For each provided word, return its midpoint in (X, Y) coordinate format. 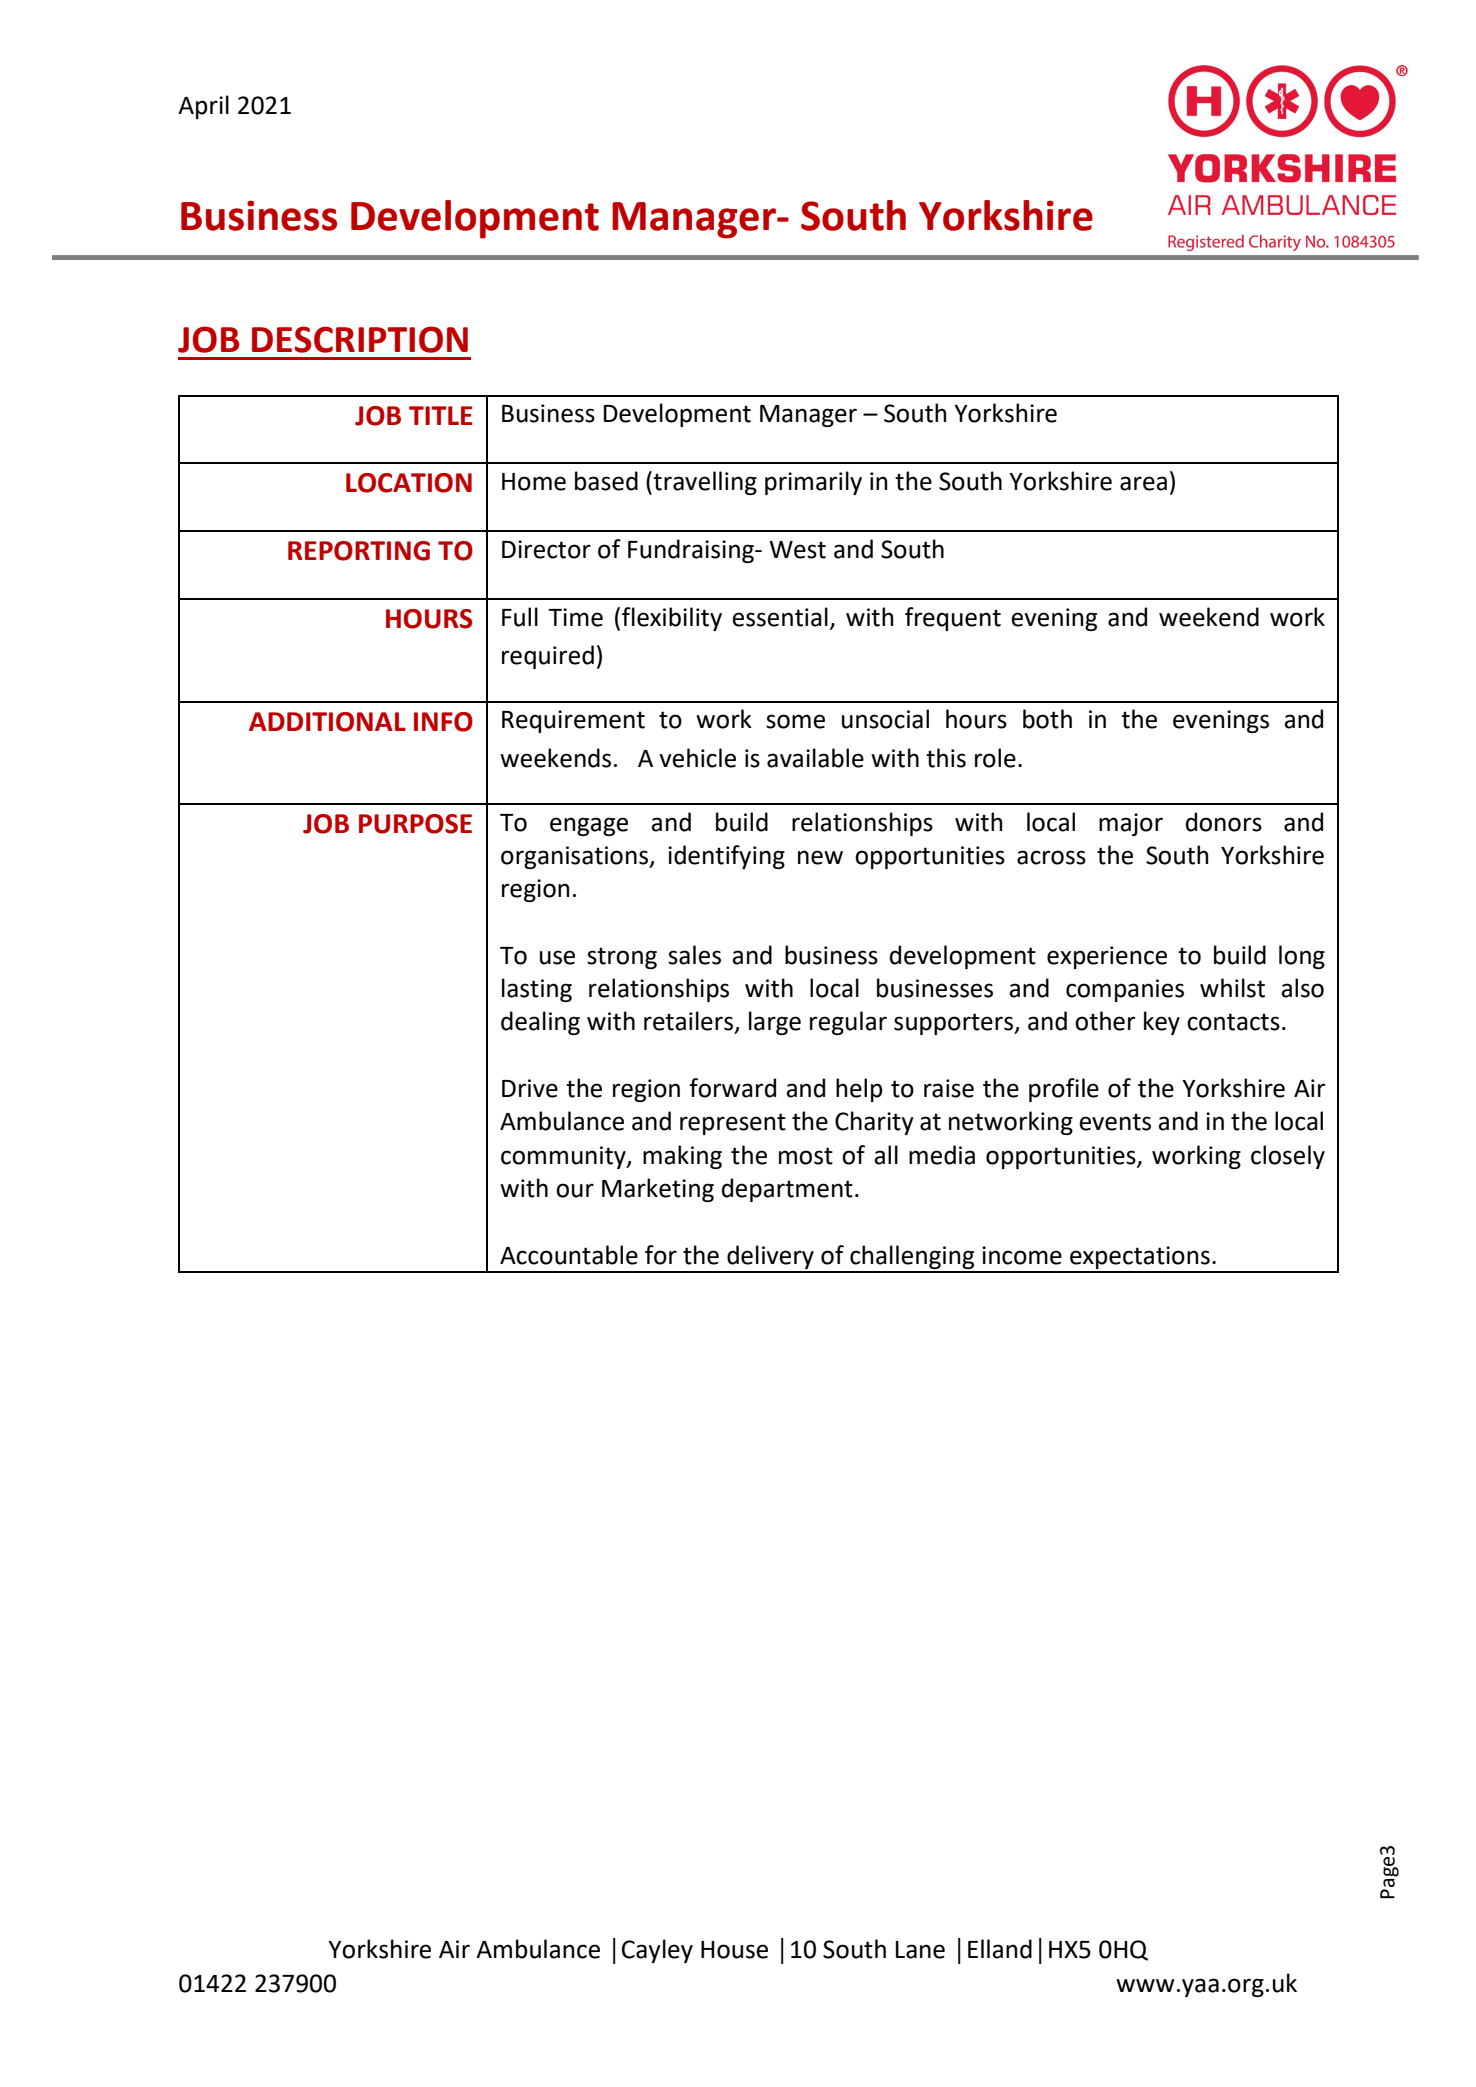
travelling (705, 483)
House (734, 1950)
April (203, 107)
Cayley (657, 1951)
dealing (540, 1023)
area (1143, 483)
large (775, 1023)
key (1162, 1023)
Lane (920, 1950)
